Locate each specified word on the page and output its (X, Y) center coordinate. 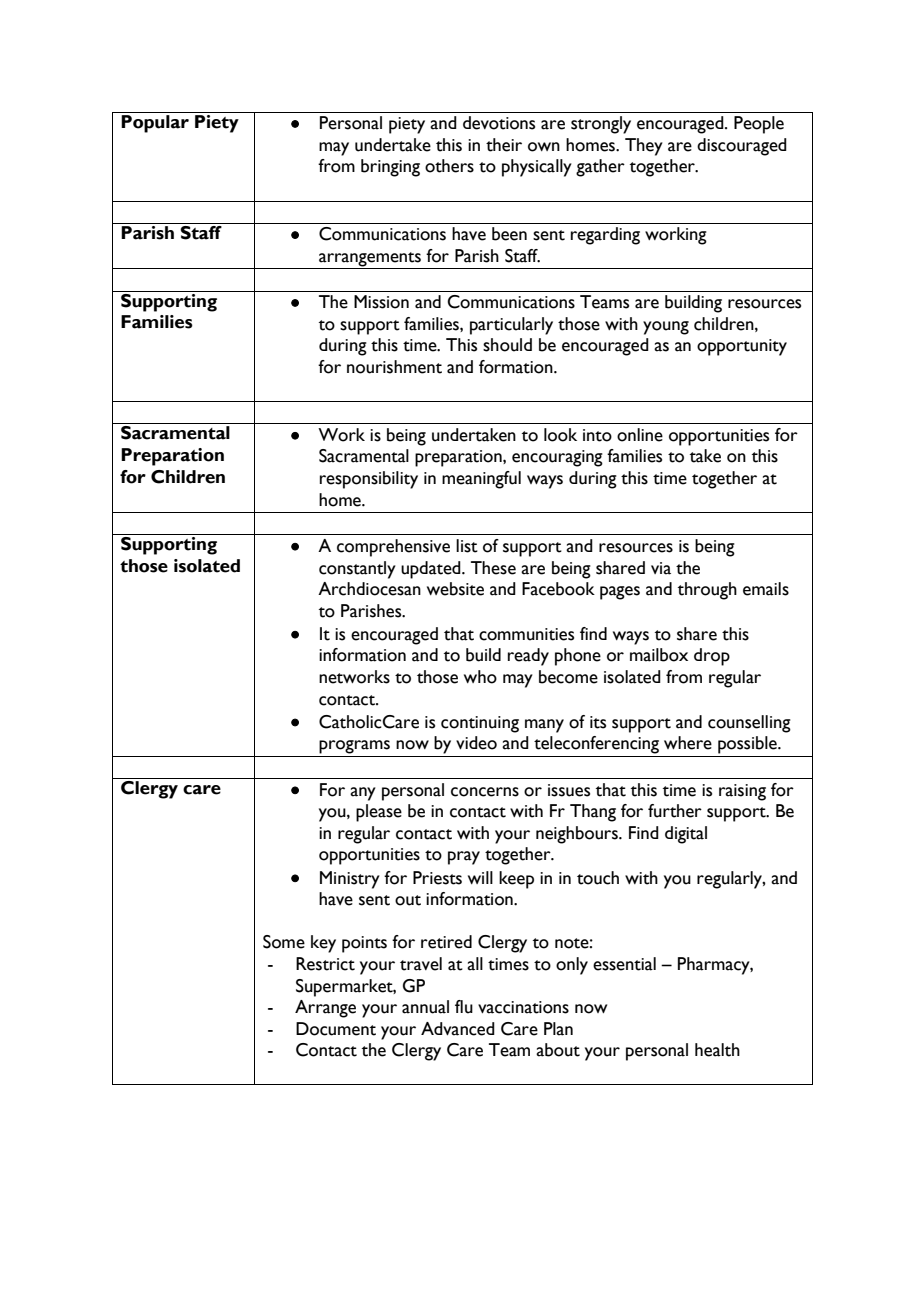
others (449, 166)
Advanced (458, 1029)
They (644, 147)
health (717, 1050)
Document (336, 1029)
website (455, 589)
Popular (155, 124)
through (707, 591)
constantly (357, 570)
